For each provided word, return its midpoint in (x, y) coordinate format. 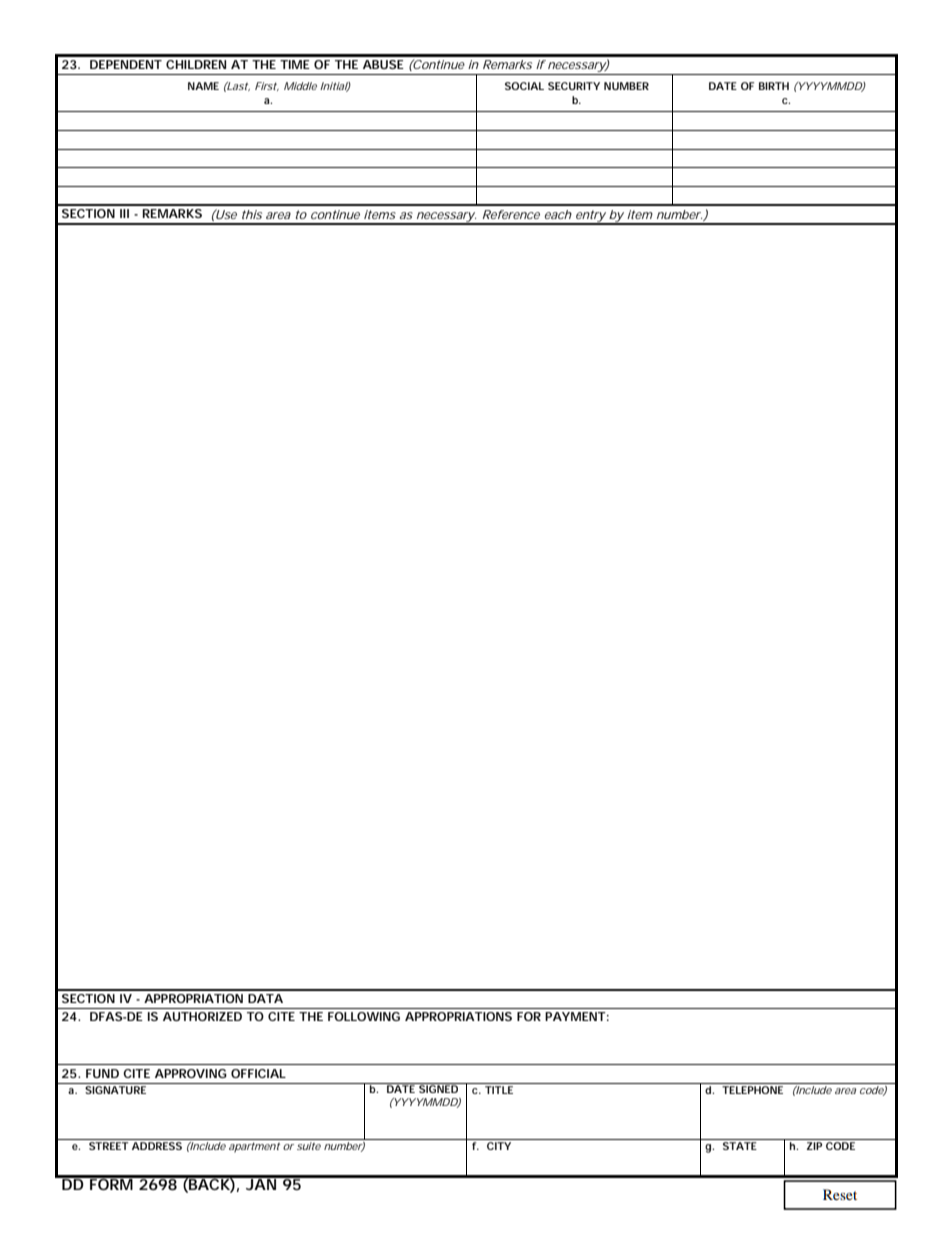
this (252, 214)
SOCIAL (524, 86)
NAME (203, 86)
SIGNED (439, 1088)
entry (590, 217)
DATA (265, 998)
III (124, 213)
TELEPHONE (752, 1090)
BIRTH (774, 86)
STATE (740, 1146)
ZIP (814, 1146)
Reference (511, 214)
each (558, 214)
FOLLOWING (364, 1016)
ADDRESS (157, 1146)
